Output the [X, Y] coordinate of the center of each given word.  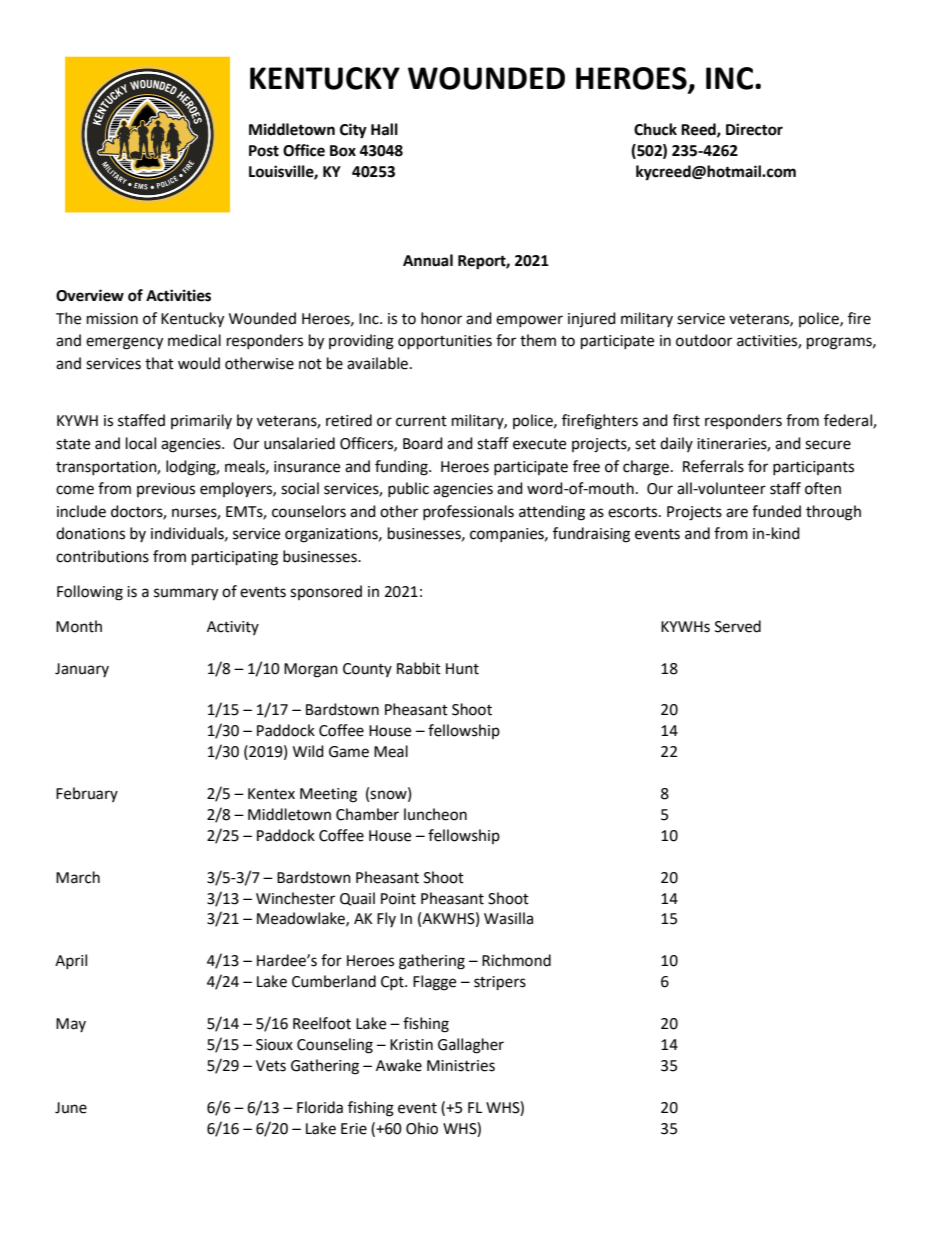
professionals [468, 512]
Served [738, 626]
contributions [102, 556]
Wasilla [508, 918]
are [737, 513]
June [71, 1108]
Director [754, 129]
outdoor [704, 340]
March [78, 877]
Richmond [516, 960]
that [159, 363]
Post [264, 151]
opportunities [445, 342]
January [82, 670]
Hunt [462, 669]
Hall [384, 129]
